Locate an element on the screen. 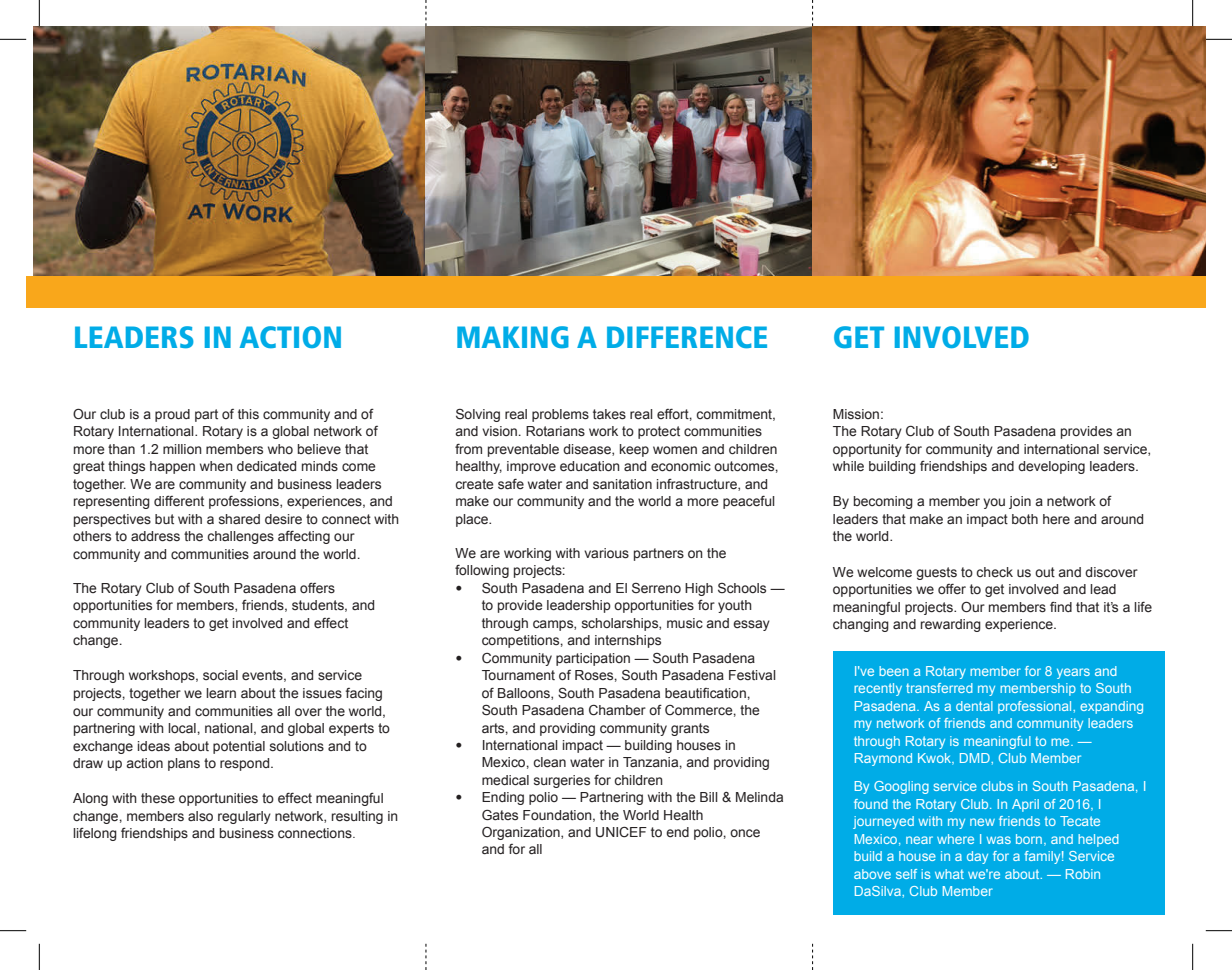  challenges is located at coordinates (240, 537).
